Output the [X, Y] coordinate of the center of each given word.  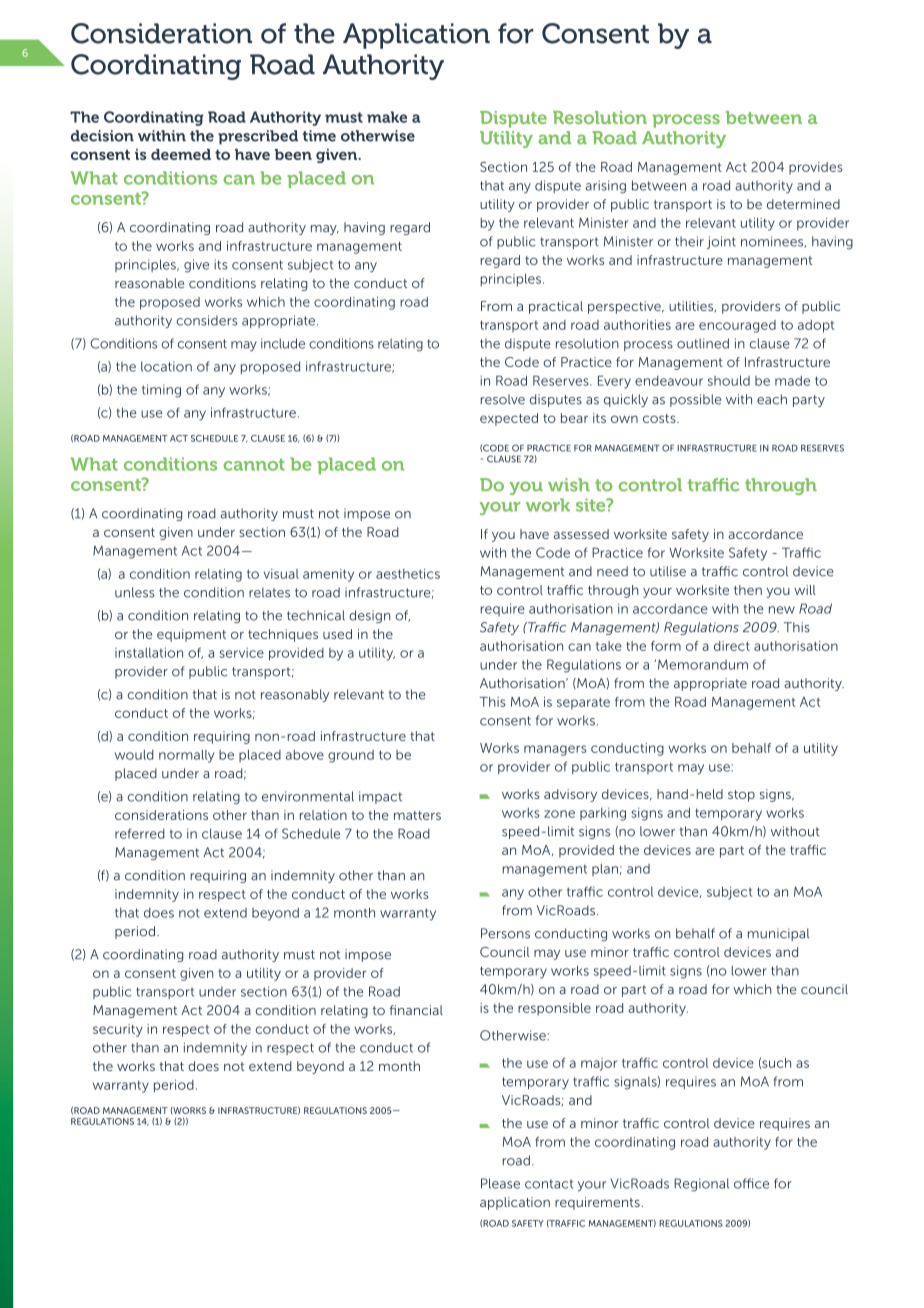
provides [816, 168]
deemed [181, 154]
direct [732, 646]
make [387, 117]
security [118, 1030]
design [369, 616]
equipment [191, 635]
